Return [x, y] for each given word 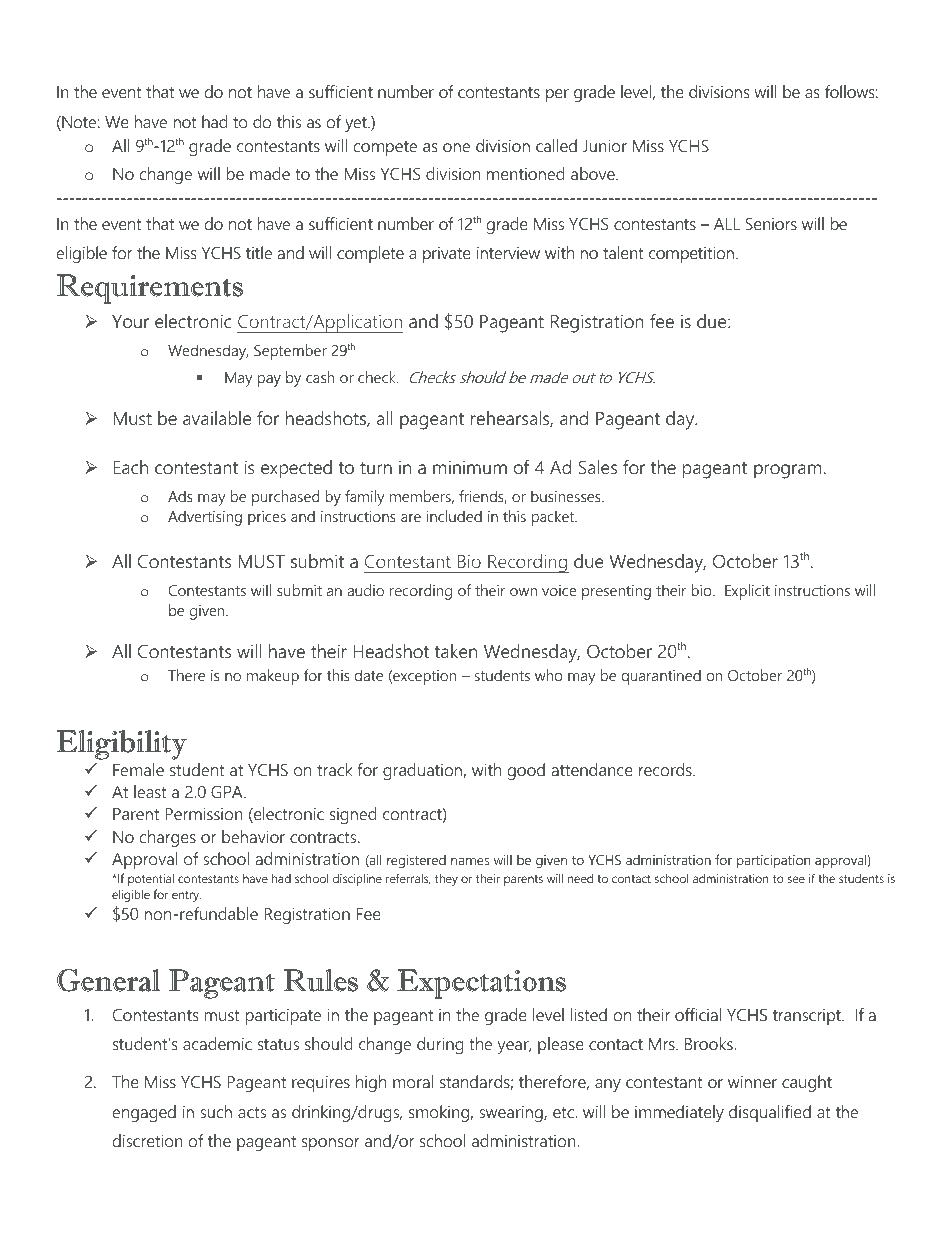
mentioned [526, 173]
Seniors [771, 223]
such [216, 1111]
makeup [273, 677]
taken [455, 651]
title [259, 252]
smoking [440, 1113]
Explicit [747, 592]
